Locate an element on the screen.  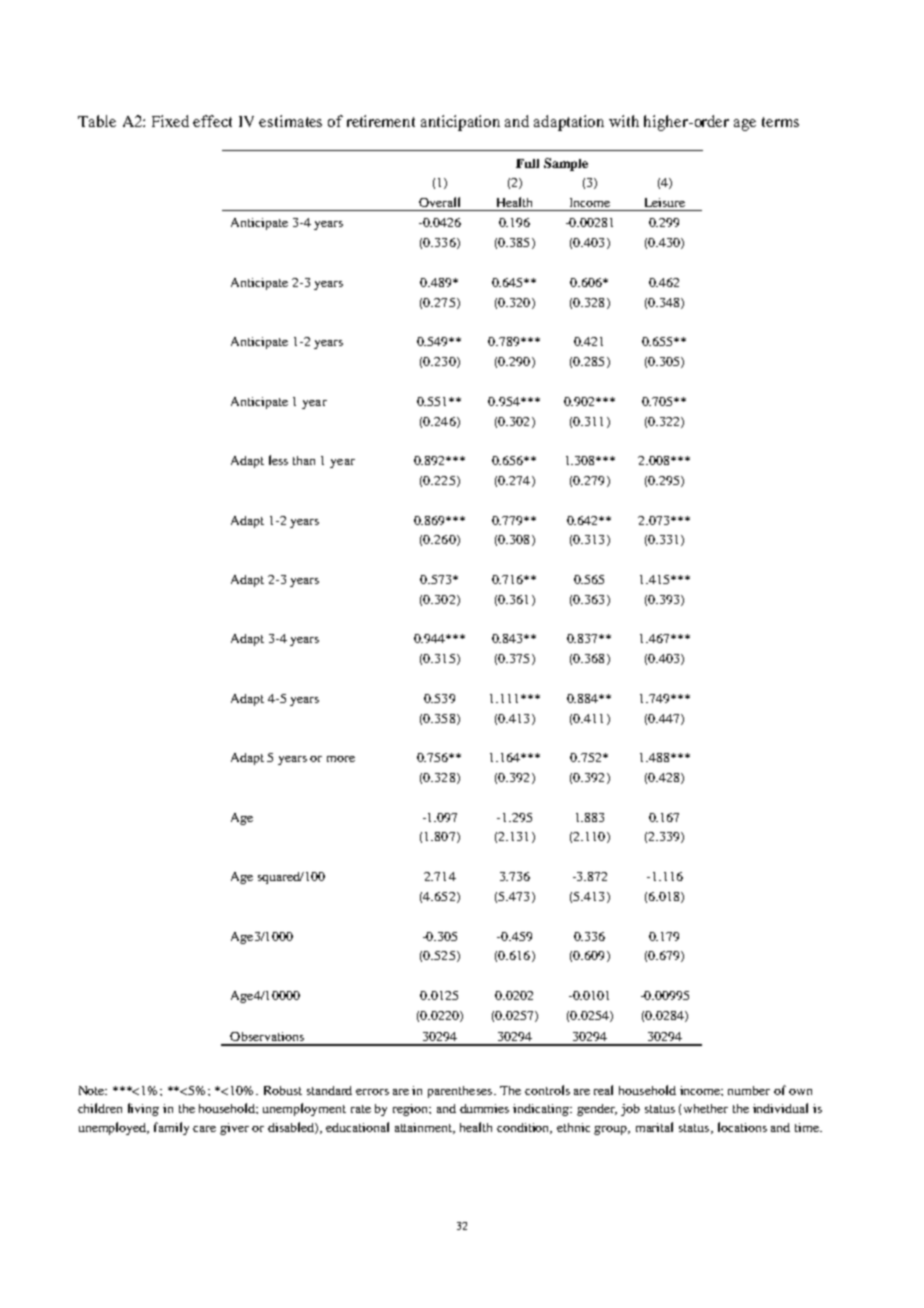
terms is located at coordinates (780, 122).
